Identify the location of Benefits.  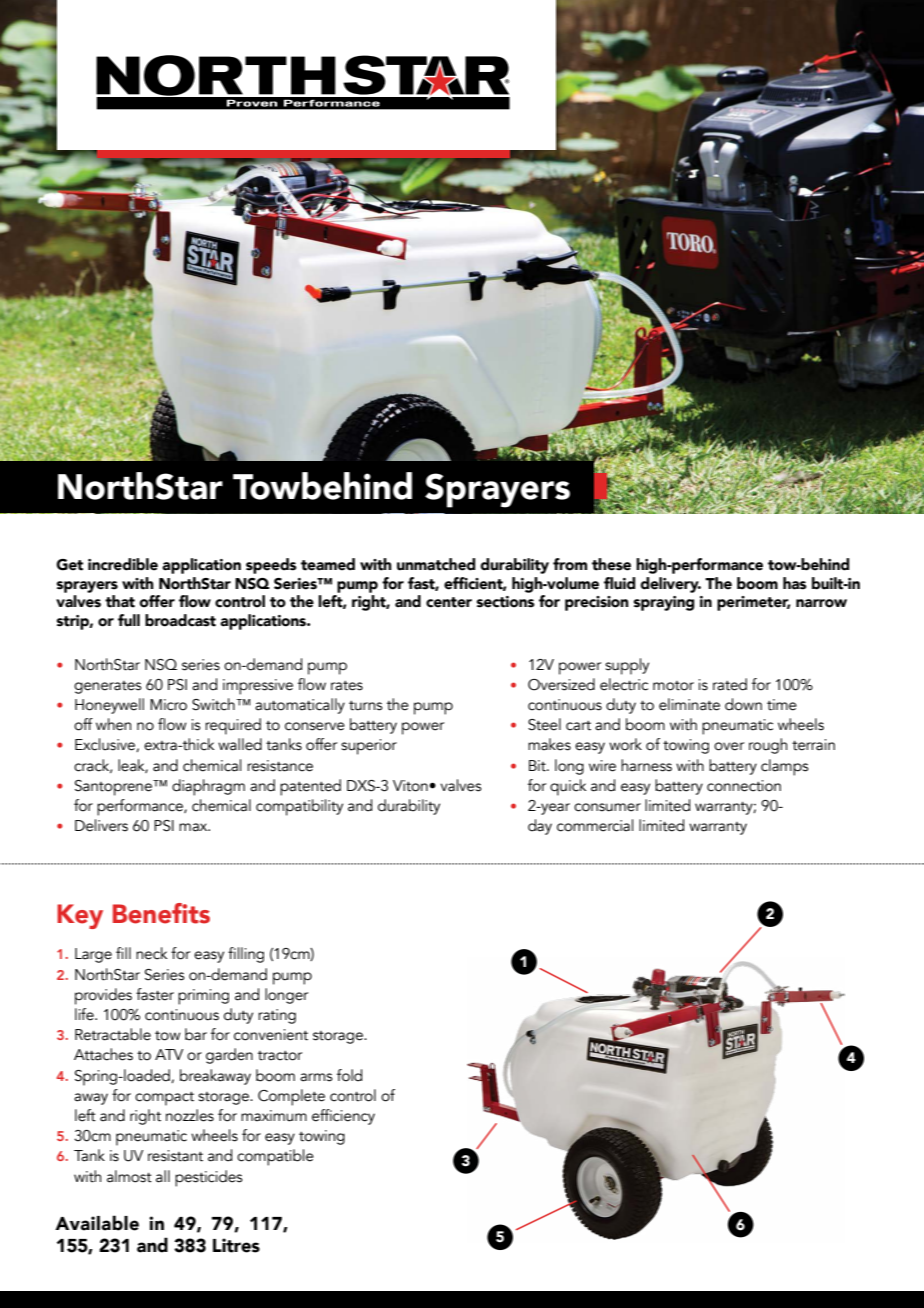
(161, 913).
